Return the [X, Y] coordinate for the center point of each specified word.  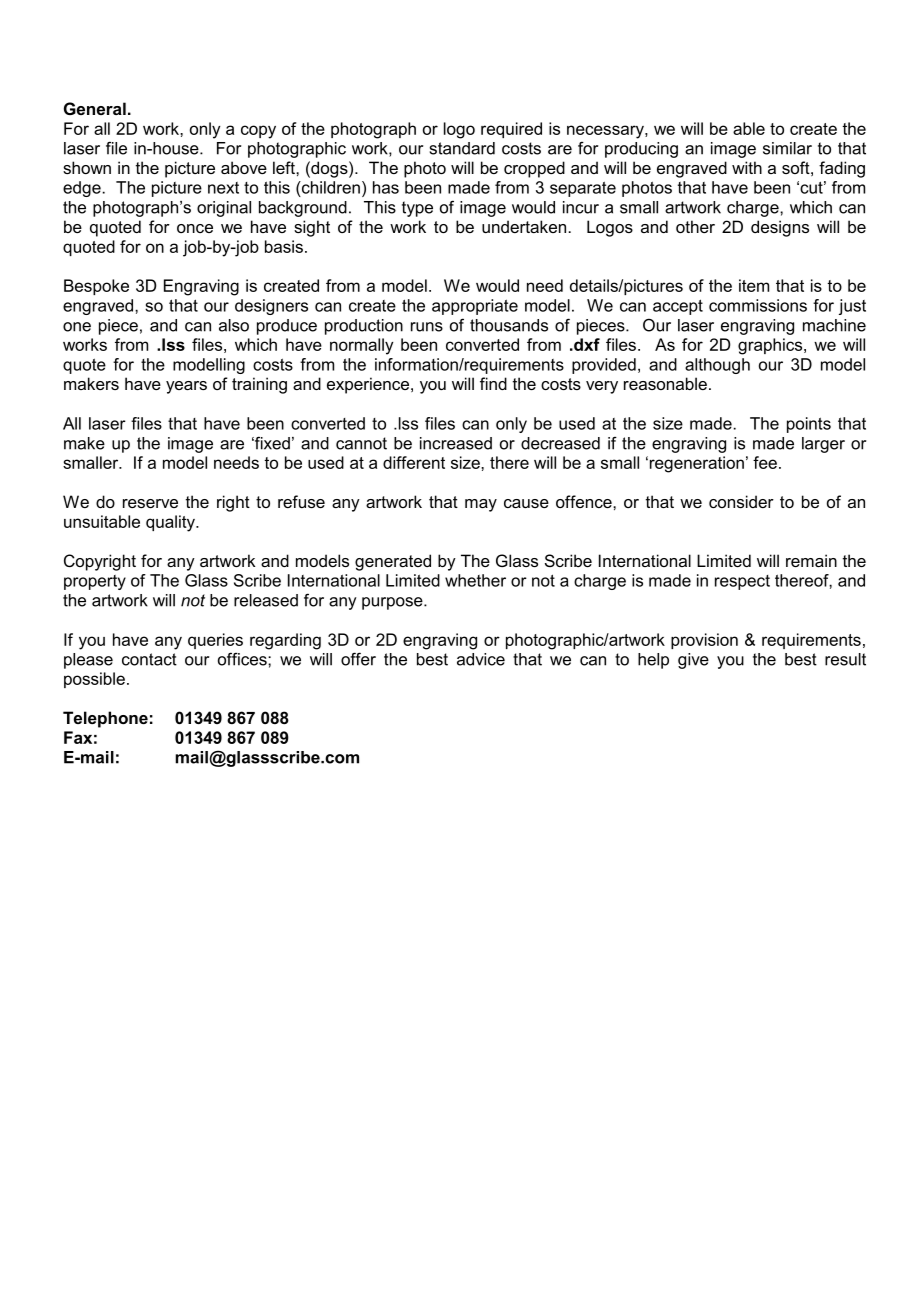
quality [171, 523]
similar [787, 148]
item [754, 285]
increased [456, 443]
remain [811, 560]
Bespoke [96, 287]
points [809, 425]
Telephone [105, 719]
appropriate [475, 307]
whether [475, 580]
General [95, 108]
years [186, 387]
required [511, 130]
